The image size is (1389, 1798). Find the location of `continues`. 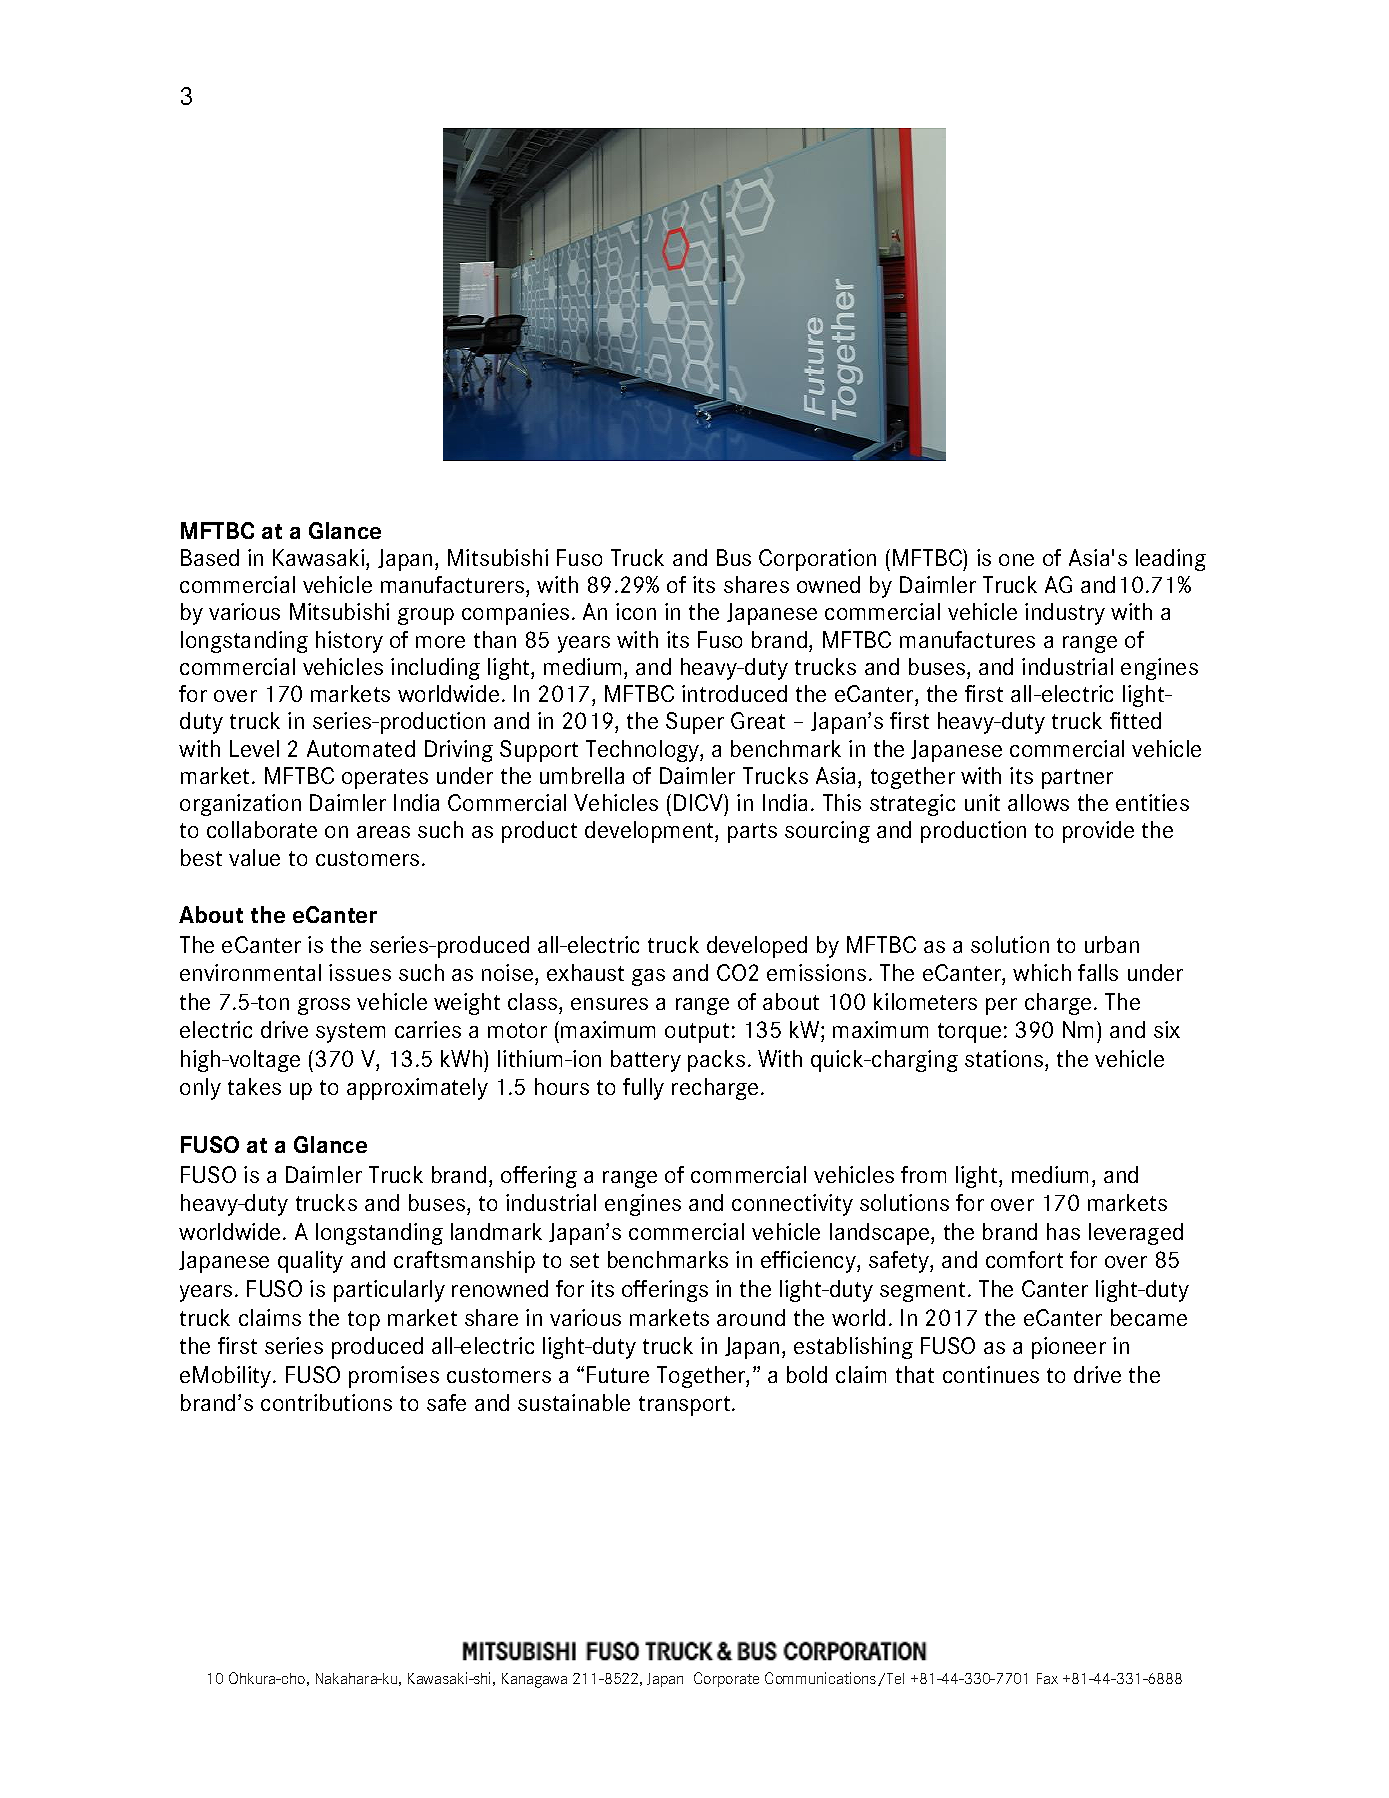

continues is located at coordinates (991, 1374).
